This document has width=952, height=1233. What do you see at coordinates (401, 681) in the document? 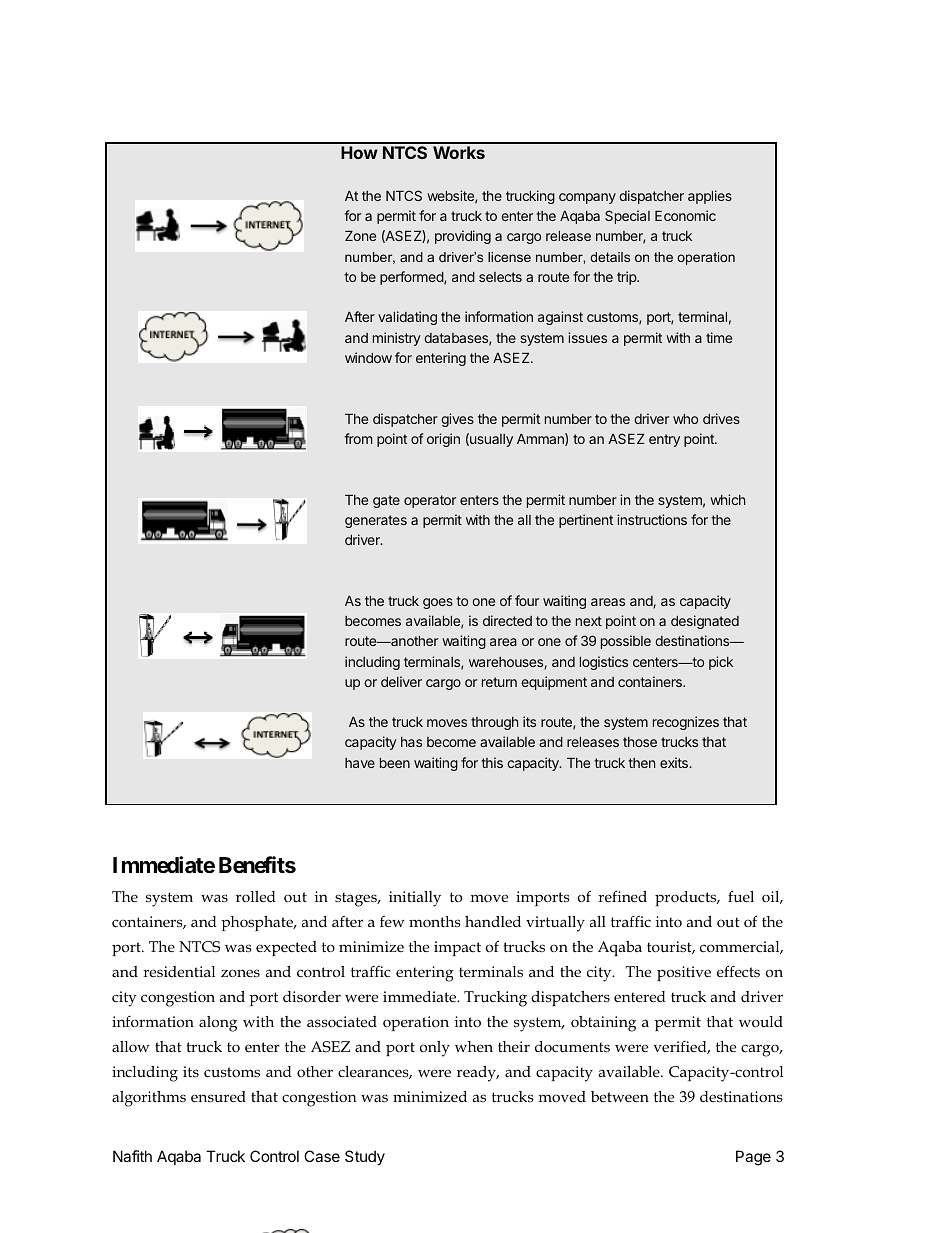
I see `deliver` at bounding box center [401, 681].
